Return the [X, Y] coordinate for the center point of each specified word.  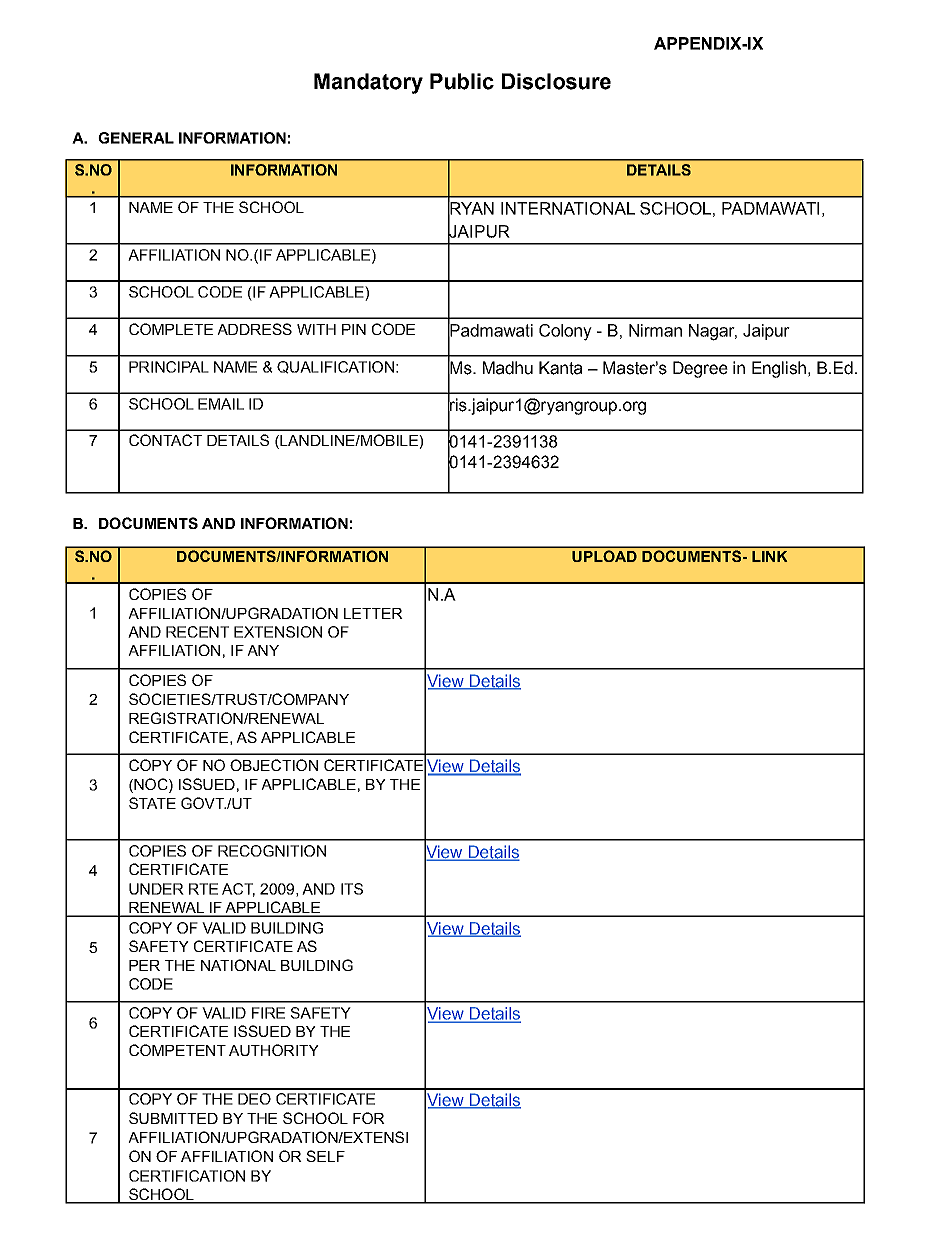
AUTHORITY [274, 1050]
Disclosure [556, 81]
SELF [325, 1156]
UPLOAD [604, 556]
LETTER [373, 613]
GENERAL [136, 138]
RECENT [197, 632]
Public [462, 81]
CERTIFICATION [187, 1176]
